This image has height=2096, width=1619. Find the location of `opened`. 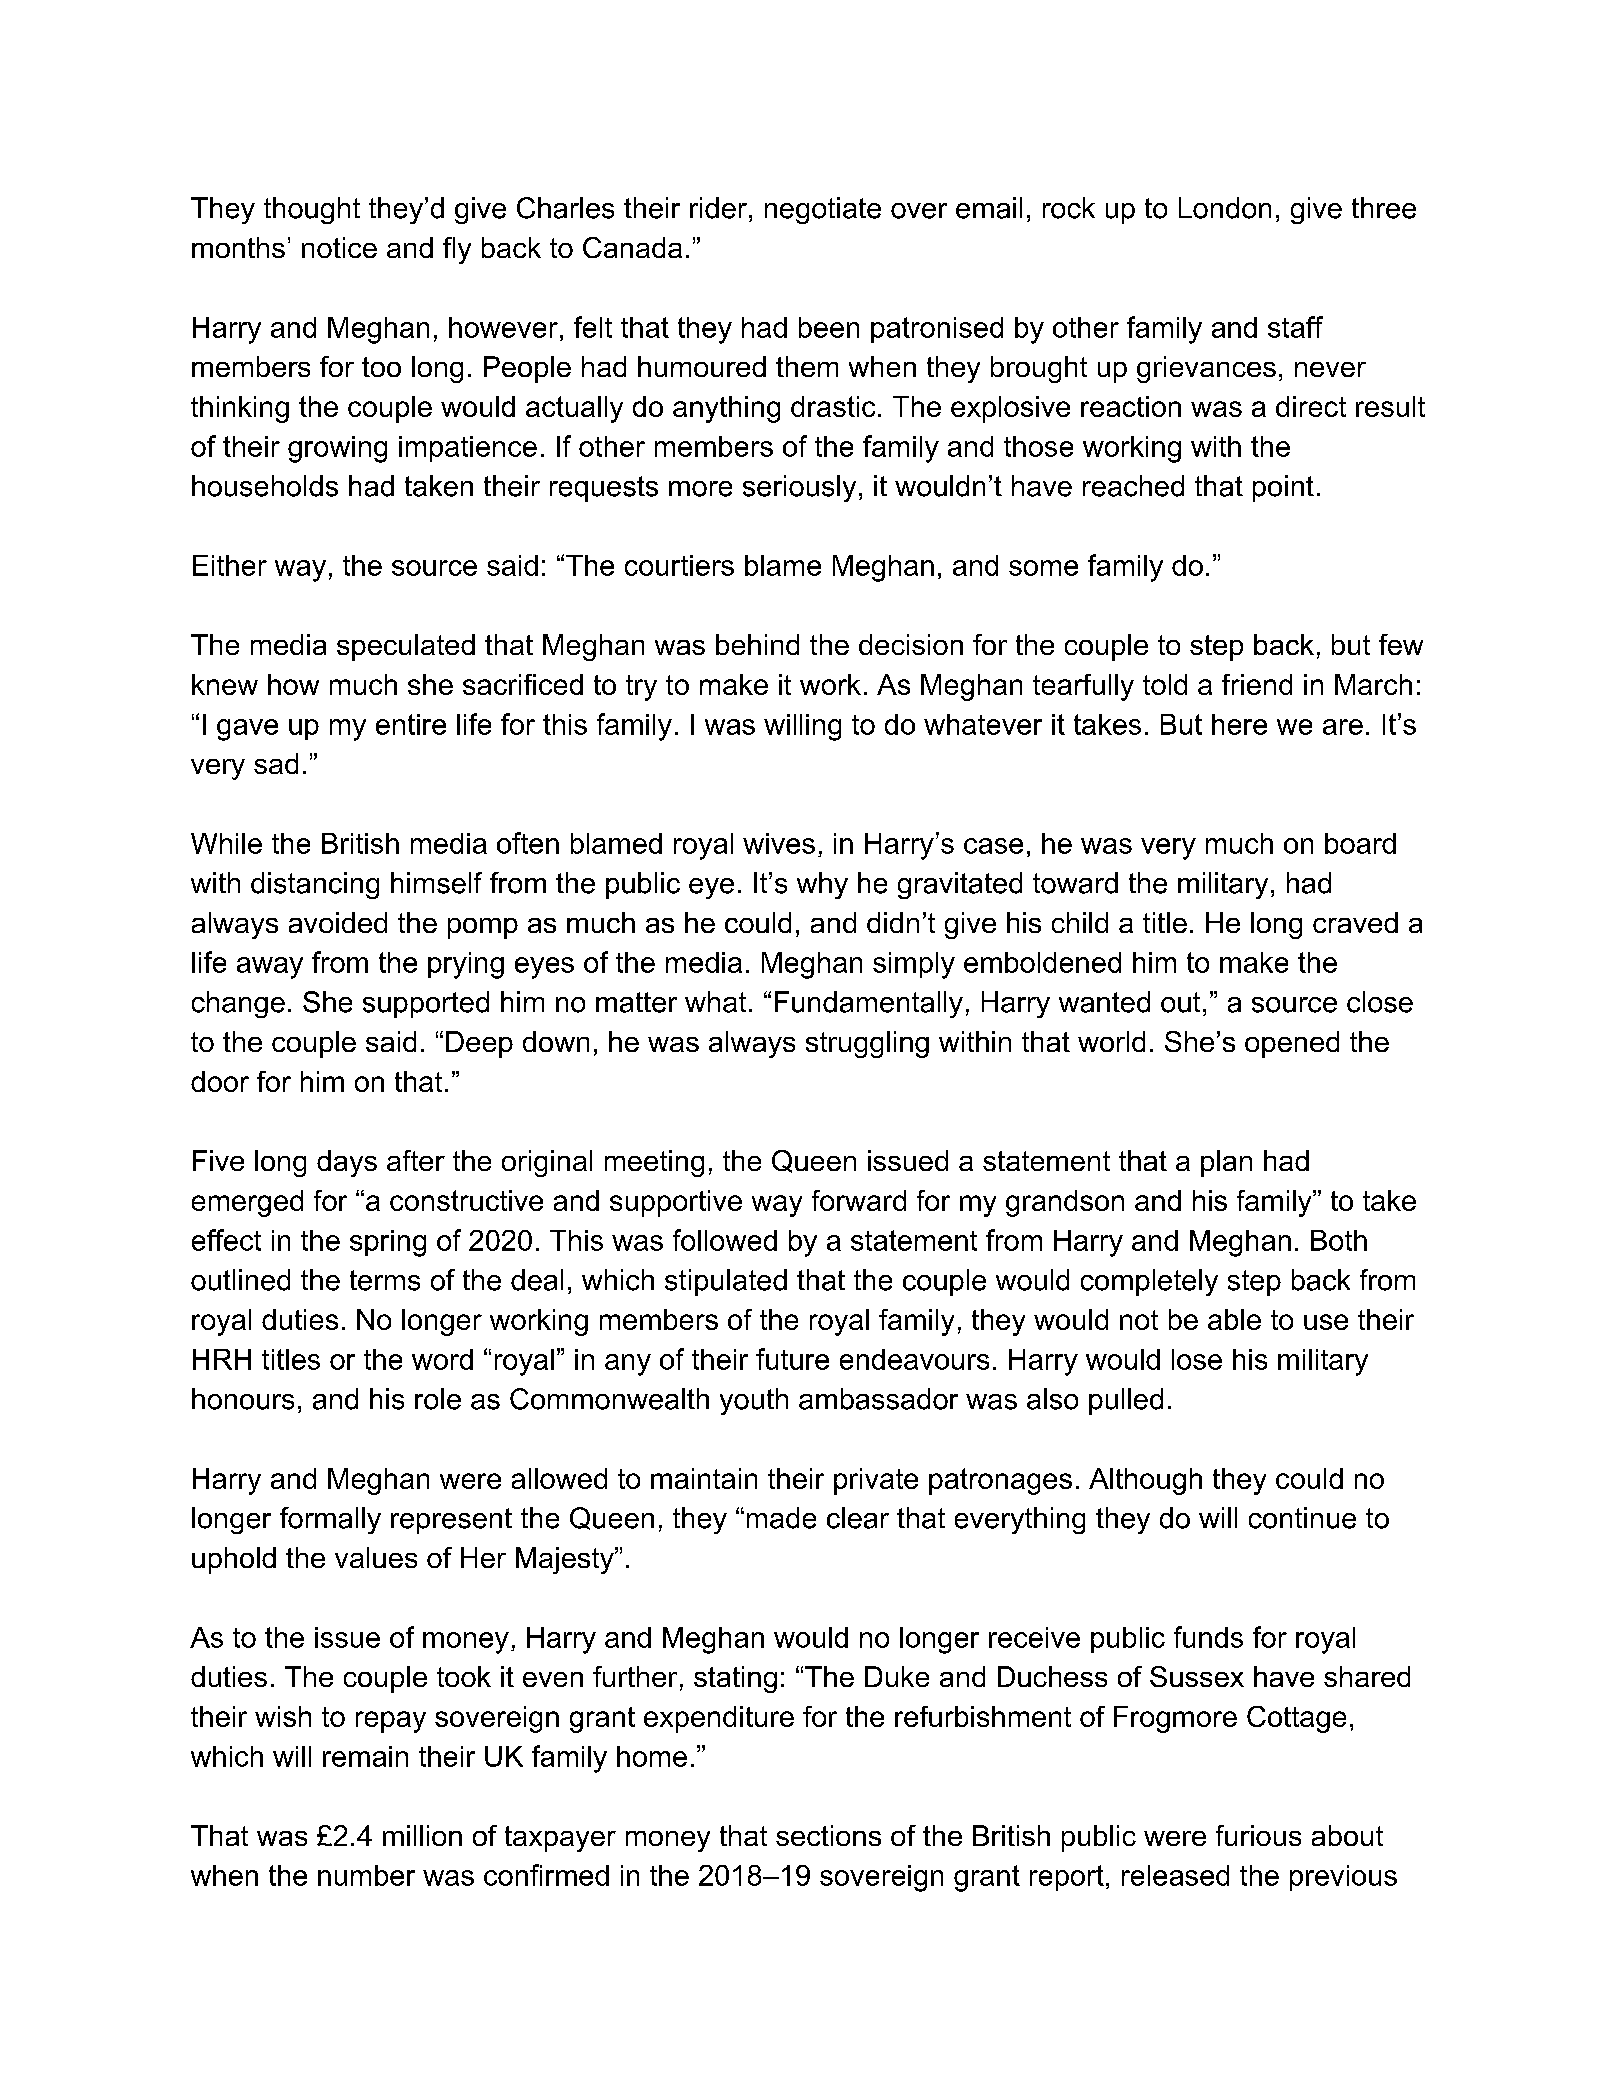

opened is located at coordinates (1292, 1044).
